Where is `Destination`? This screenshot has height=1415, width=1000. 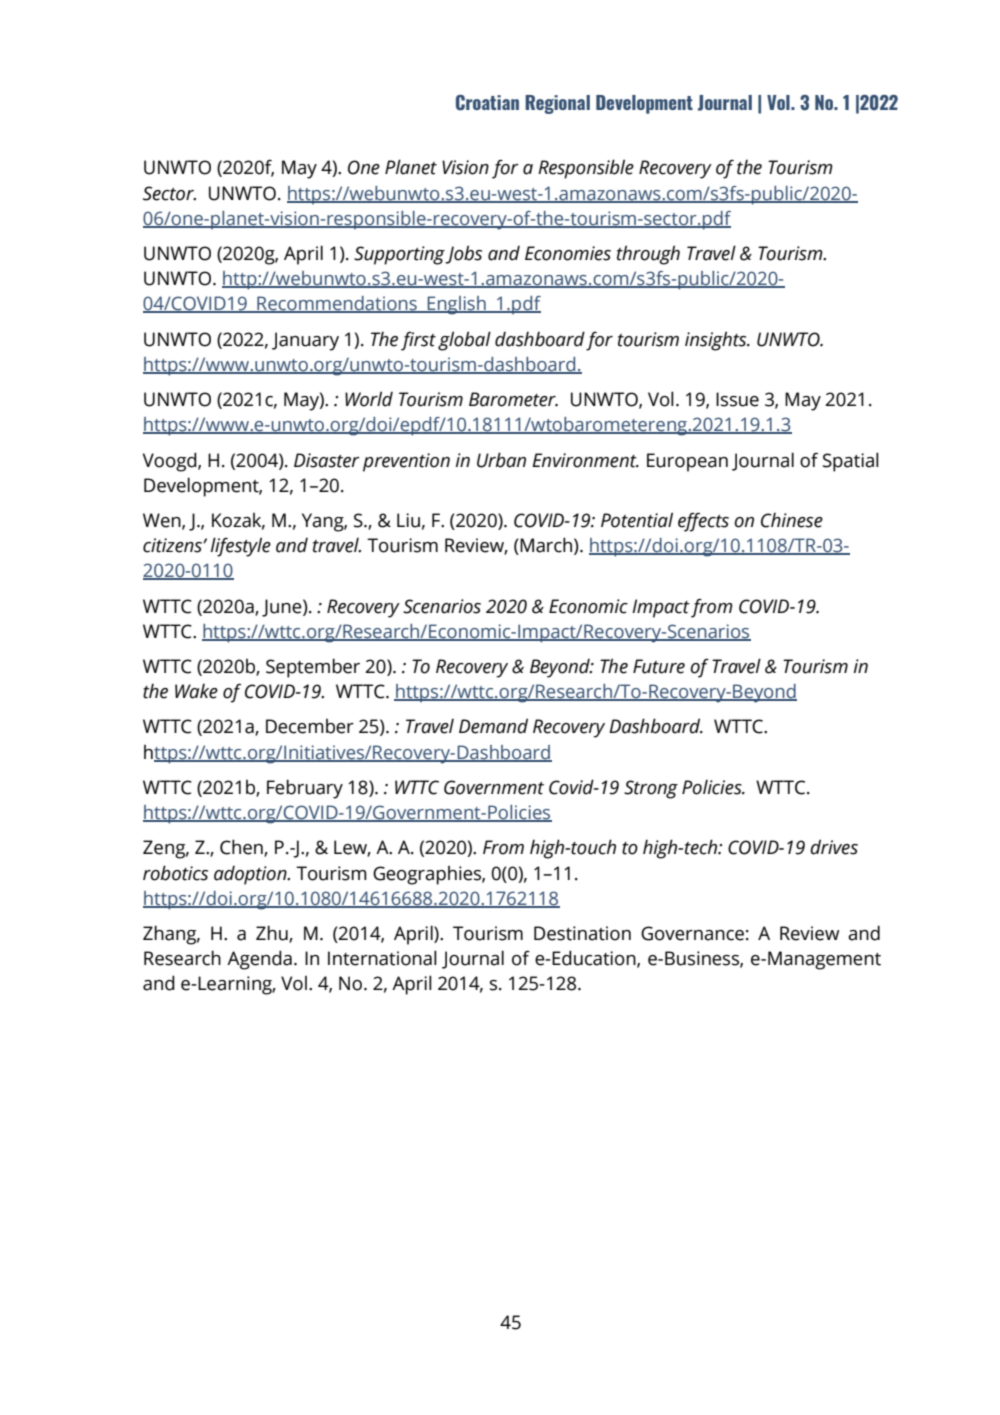
Destination is located at coordinates (582, 933).
